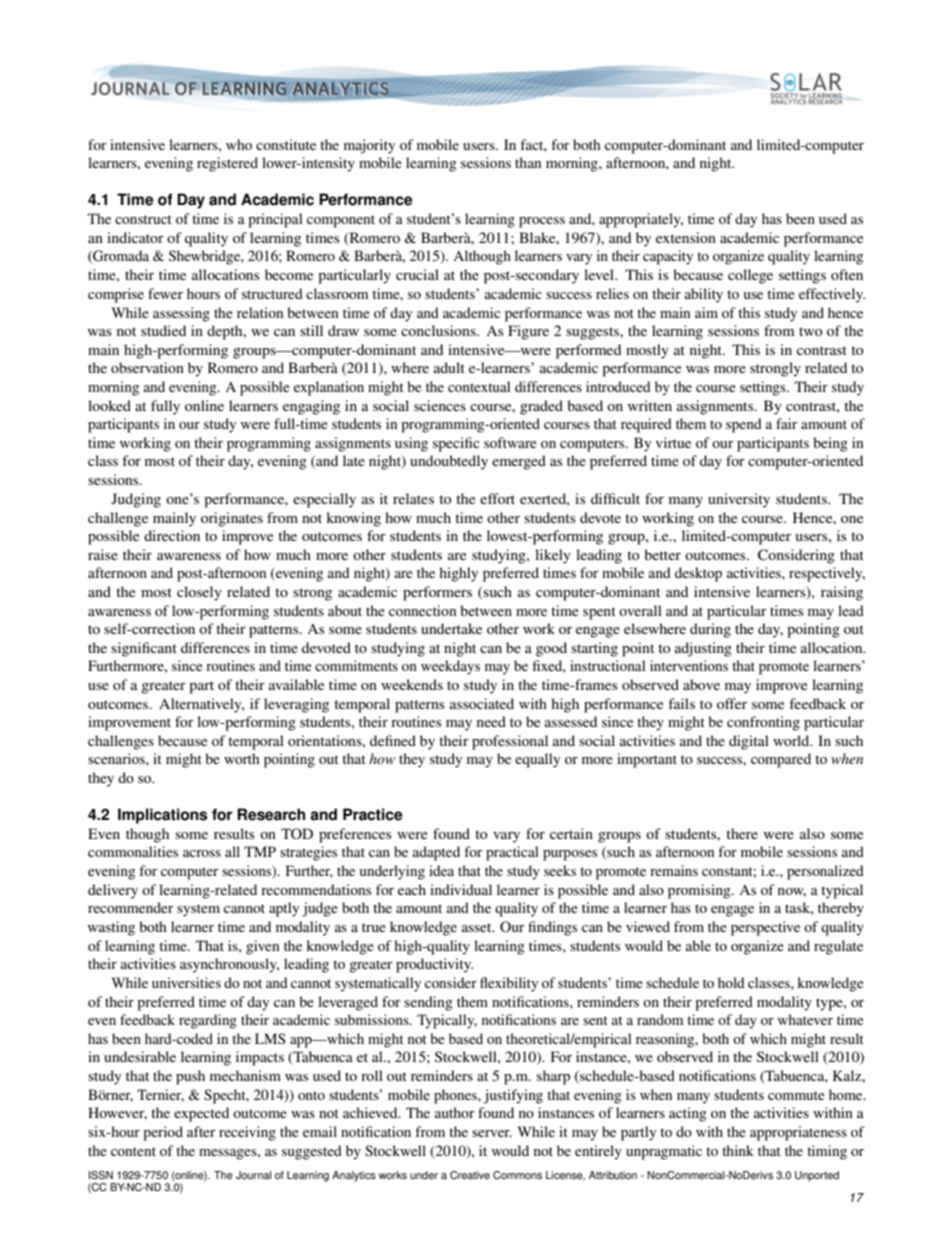  What do you see at coordinates (144, 649) in the document?
I see `significant` at bounding box center [144, 649].
